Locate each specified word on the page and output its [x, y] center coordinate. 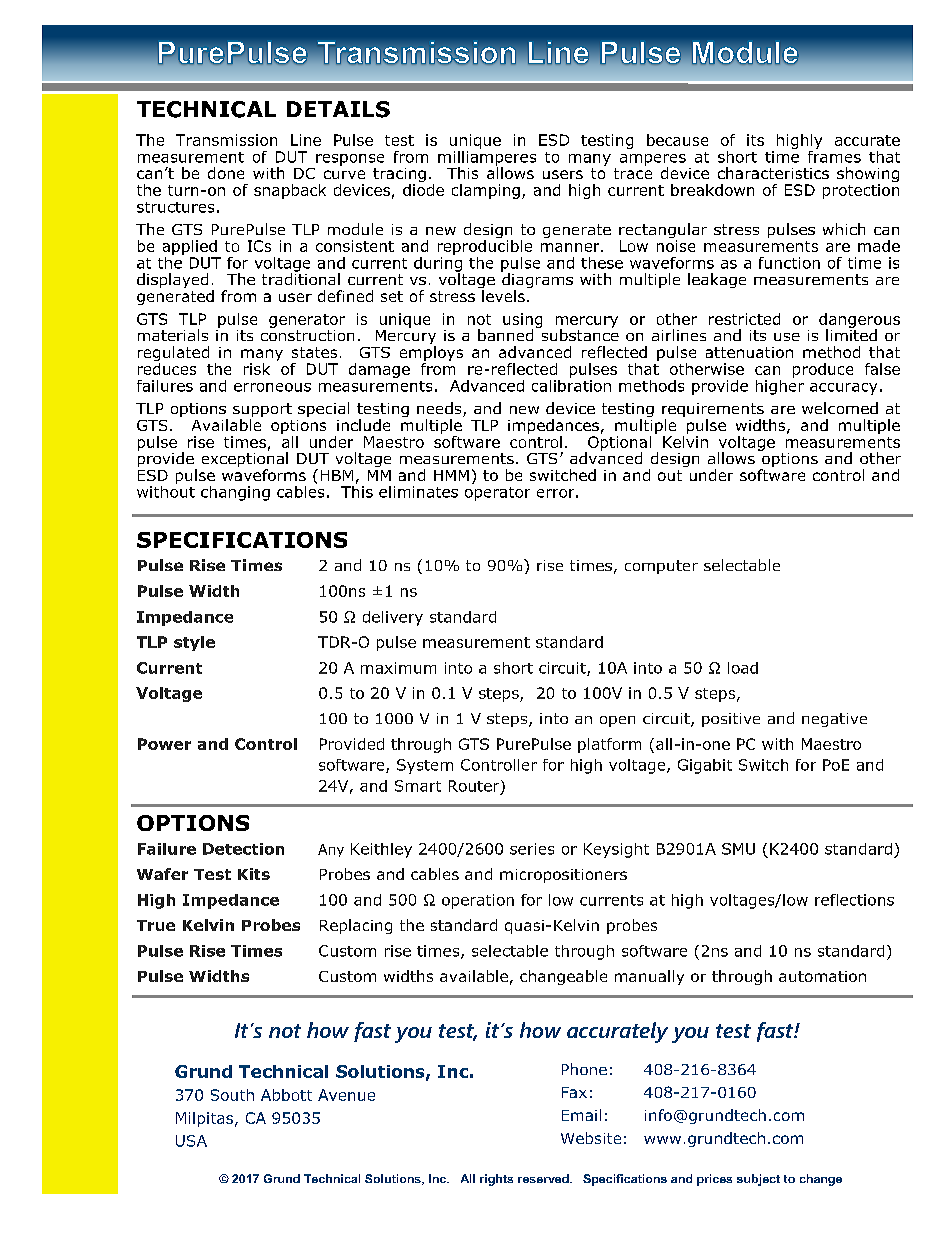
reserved [544, 1178]
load [743, 668]
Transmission [226, 140]
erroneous [272, 387]
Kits [254, 874]
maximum [398, 668]
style [194, 643]
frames [834, 155]
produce [823, 370]
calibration [571, 384]
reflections [854, 900]
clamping [486, 191]
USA [191, 1141]
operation [478, 901]
